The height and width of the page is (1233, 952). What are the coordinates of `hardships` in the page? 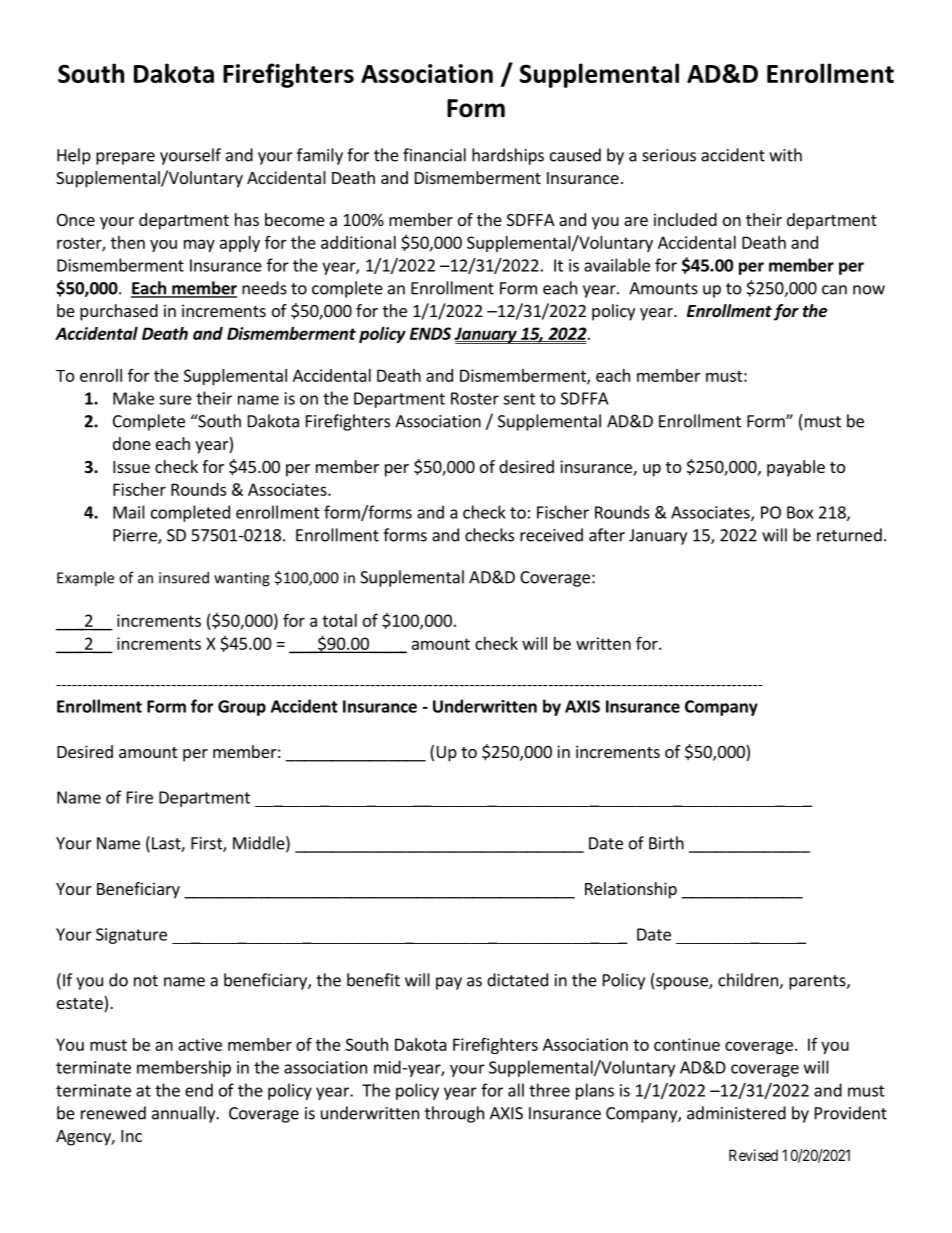 It's located at (508, 156).
